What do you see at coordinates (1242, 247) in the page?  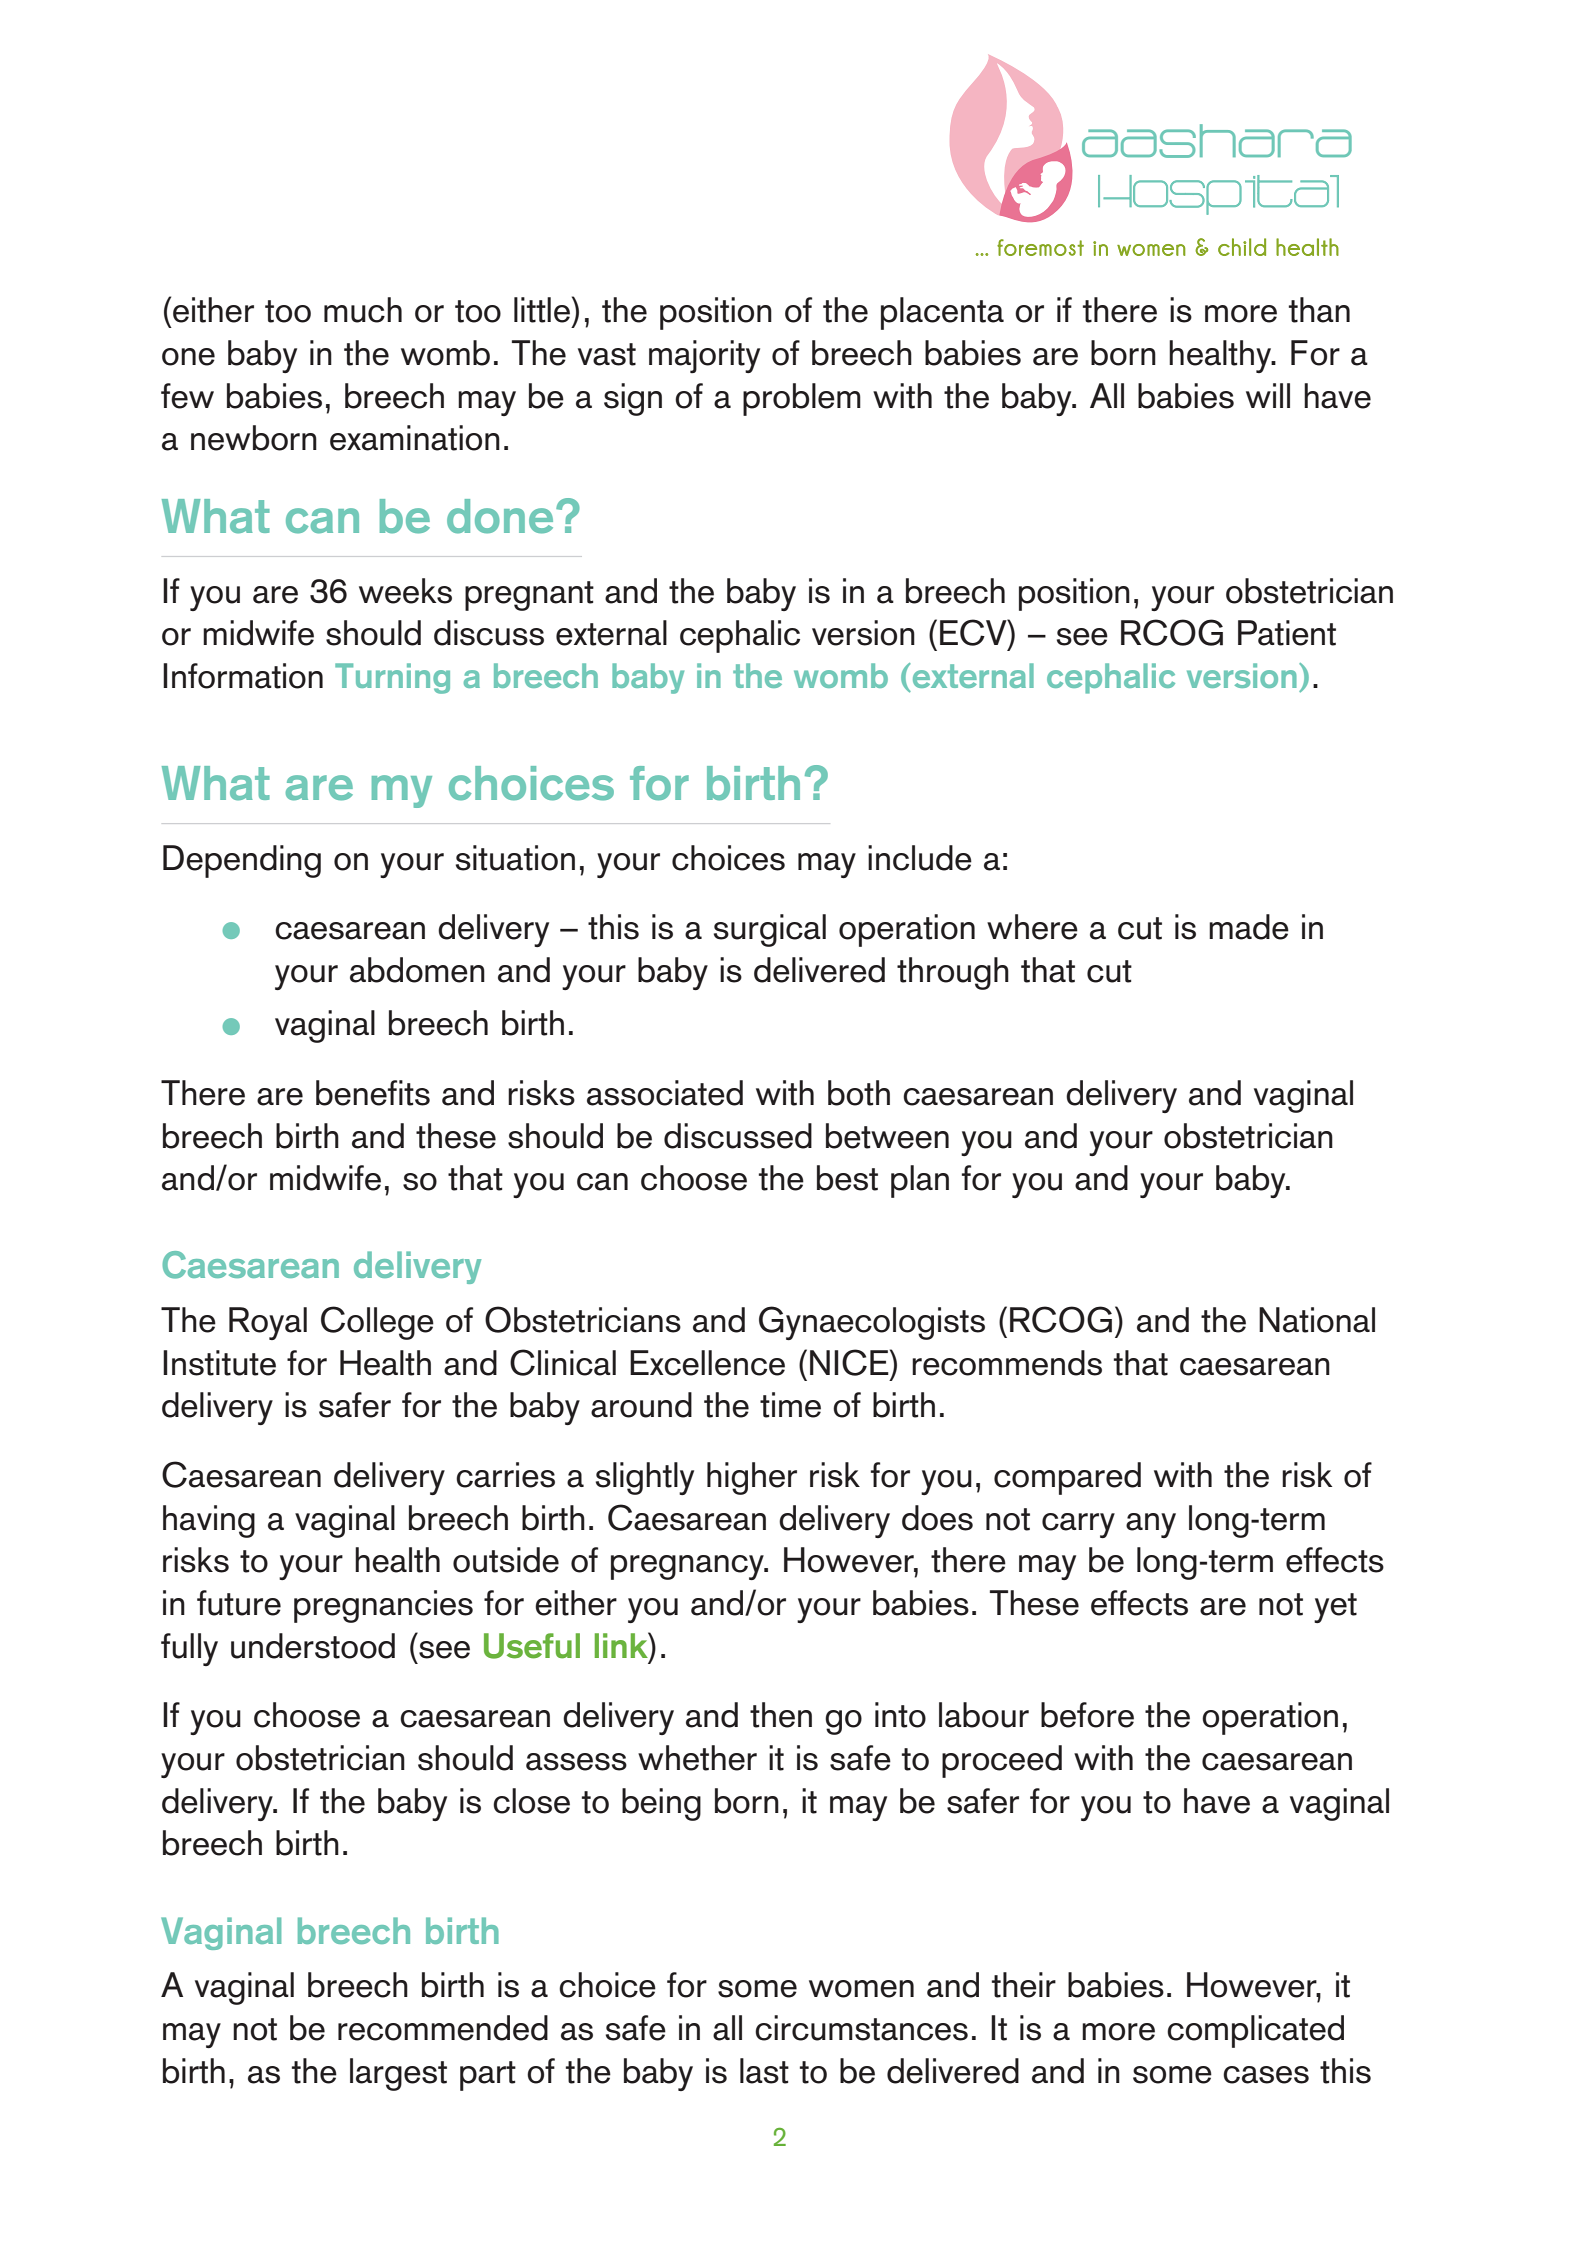 I see `child` at bounding box center [1242, 247].
